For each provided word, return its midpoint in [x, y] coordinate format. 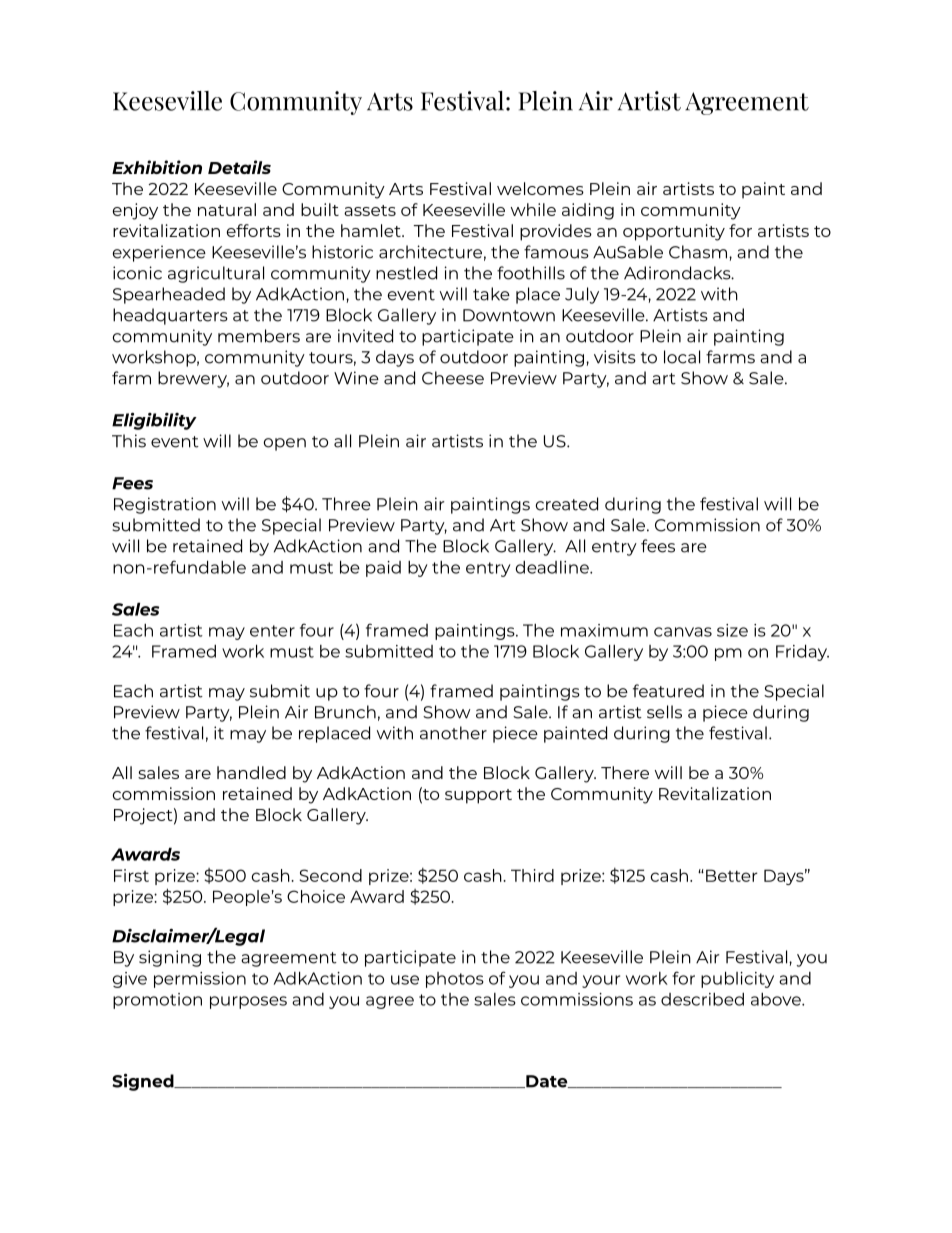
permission [200, 980]
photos [455, 980]
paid [383, 569]
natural [227, 209]
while [533, 209]
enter [272, 631]
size [732, 630]
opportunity [674, 232]
